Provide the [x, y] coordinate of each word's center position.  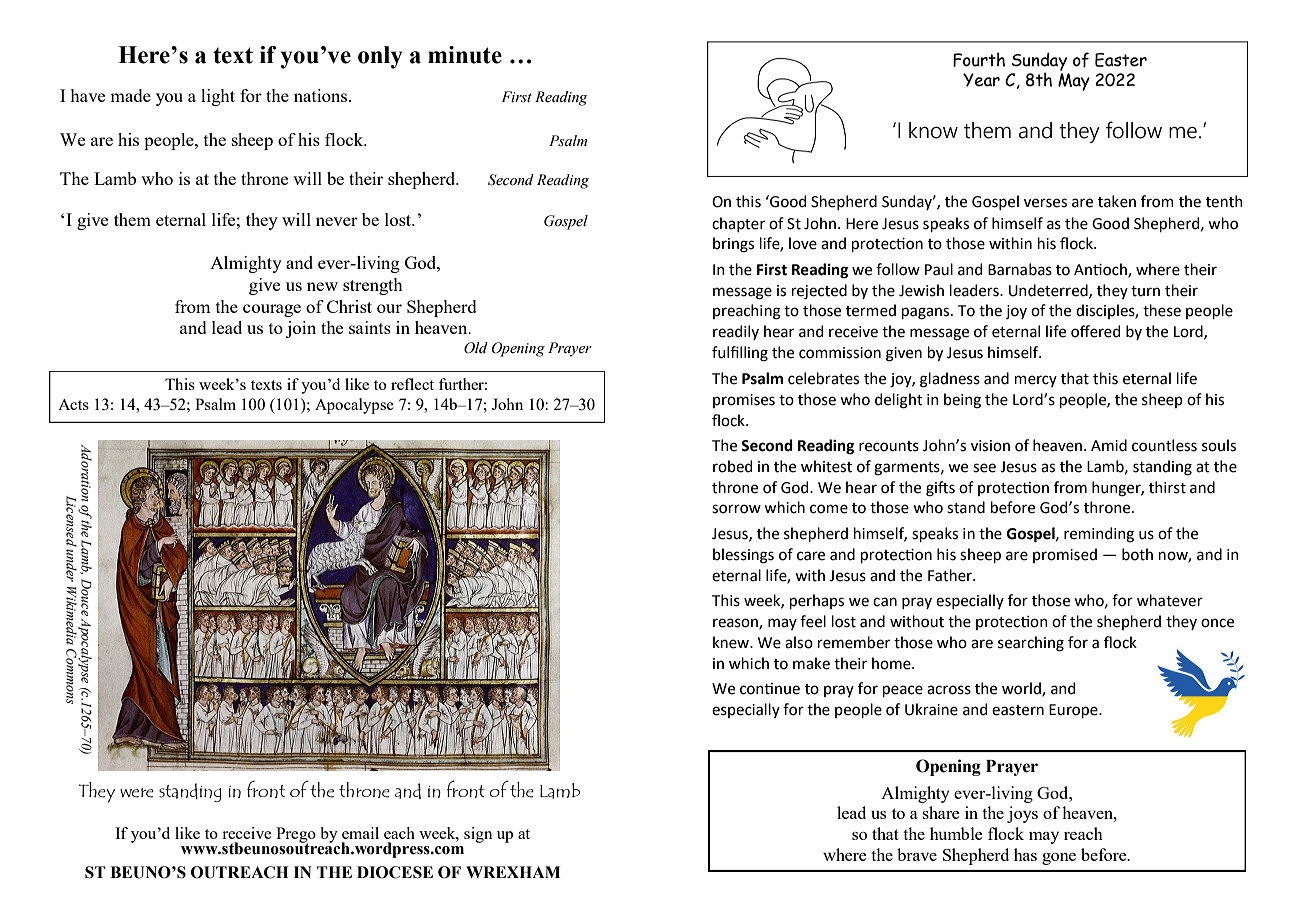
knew [732, 642]
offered [1095, 331]
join [301, 329]
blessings [743, 556]
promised [1065, 555]
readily [736, 332]
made [130, 95]
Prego [296, 836]
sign [478, 835]
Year [981, 80]
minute [465, 55]
